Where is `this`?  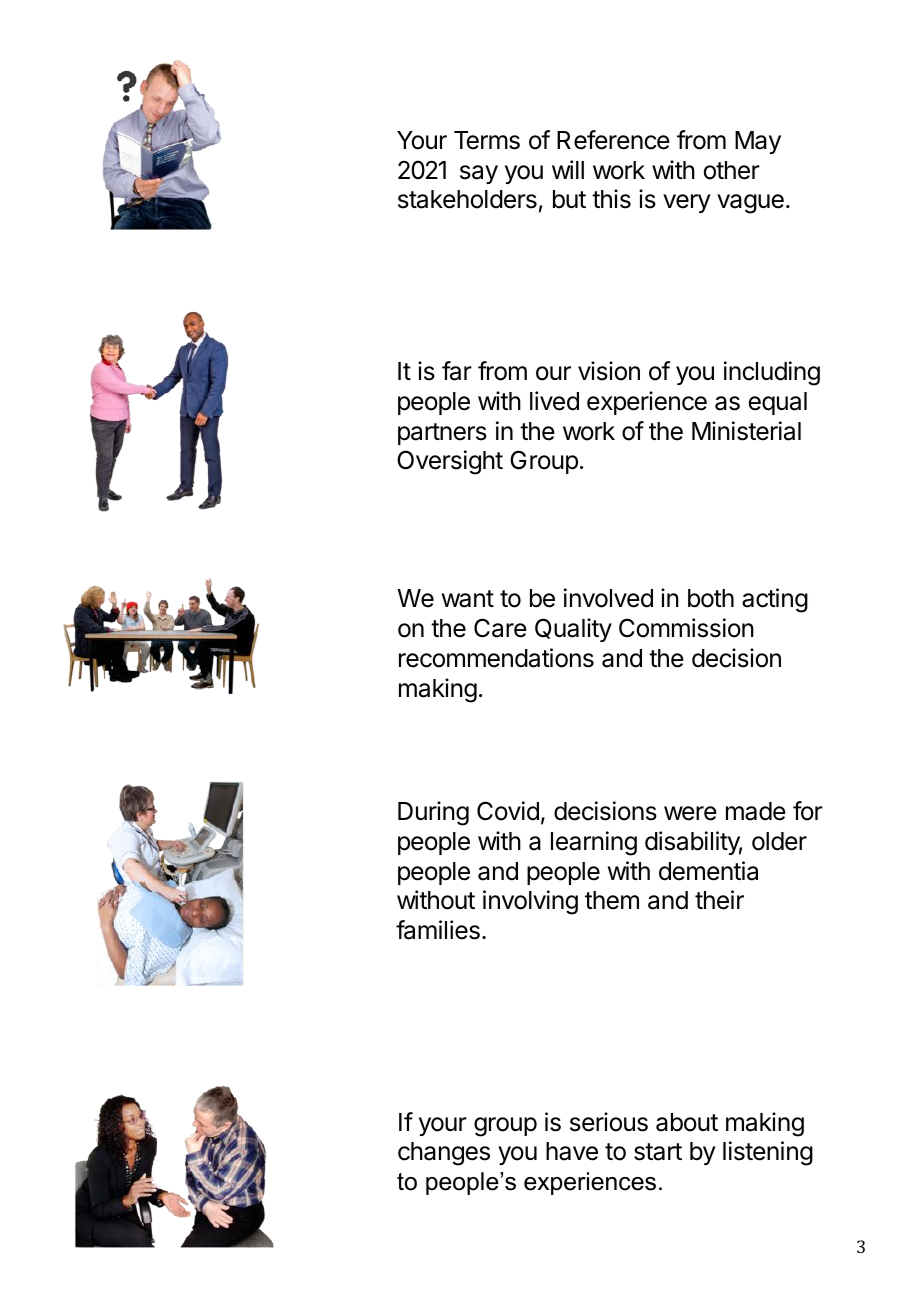
this is located at coordinates (611, 199).
